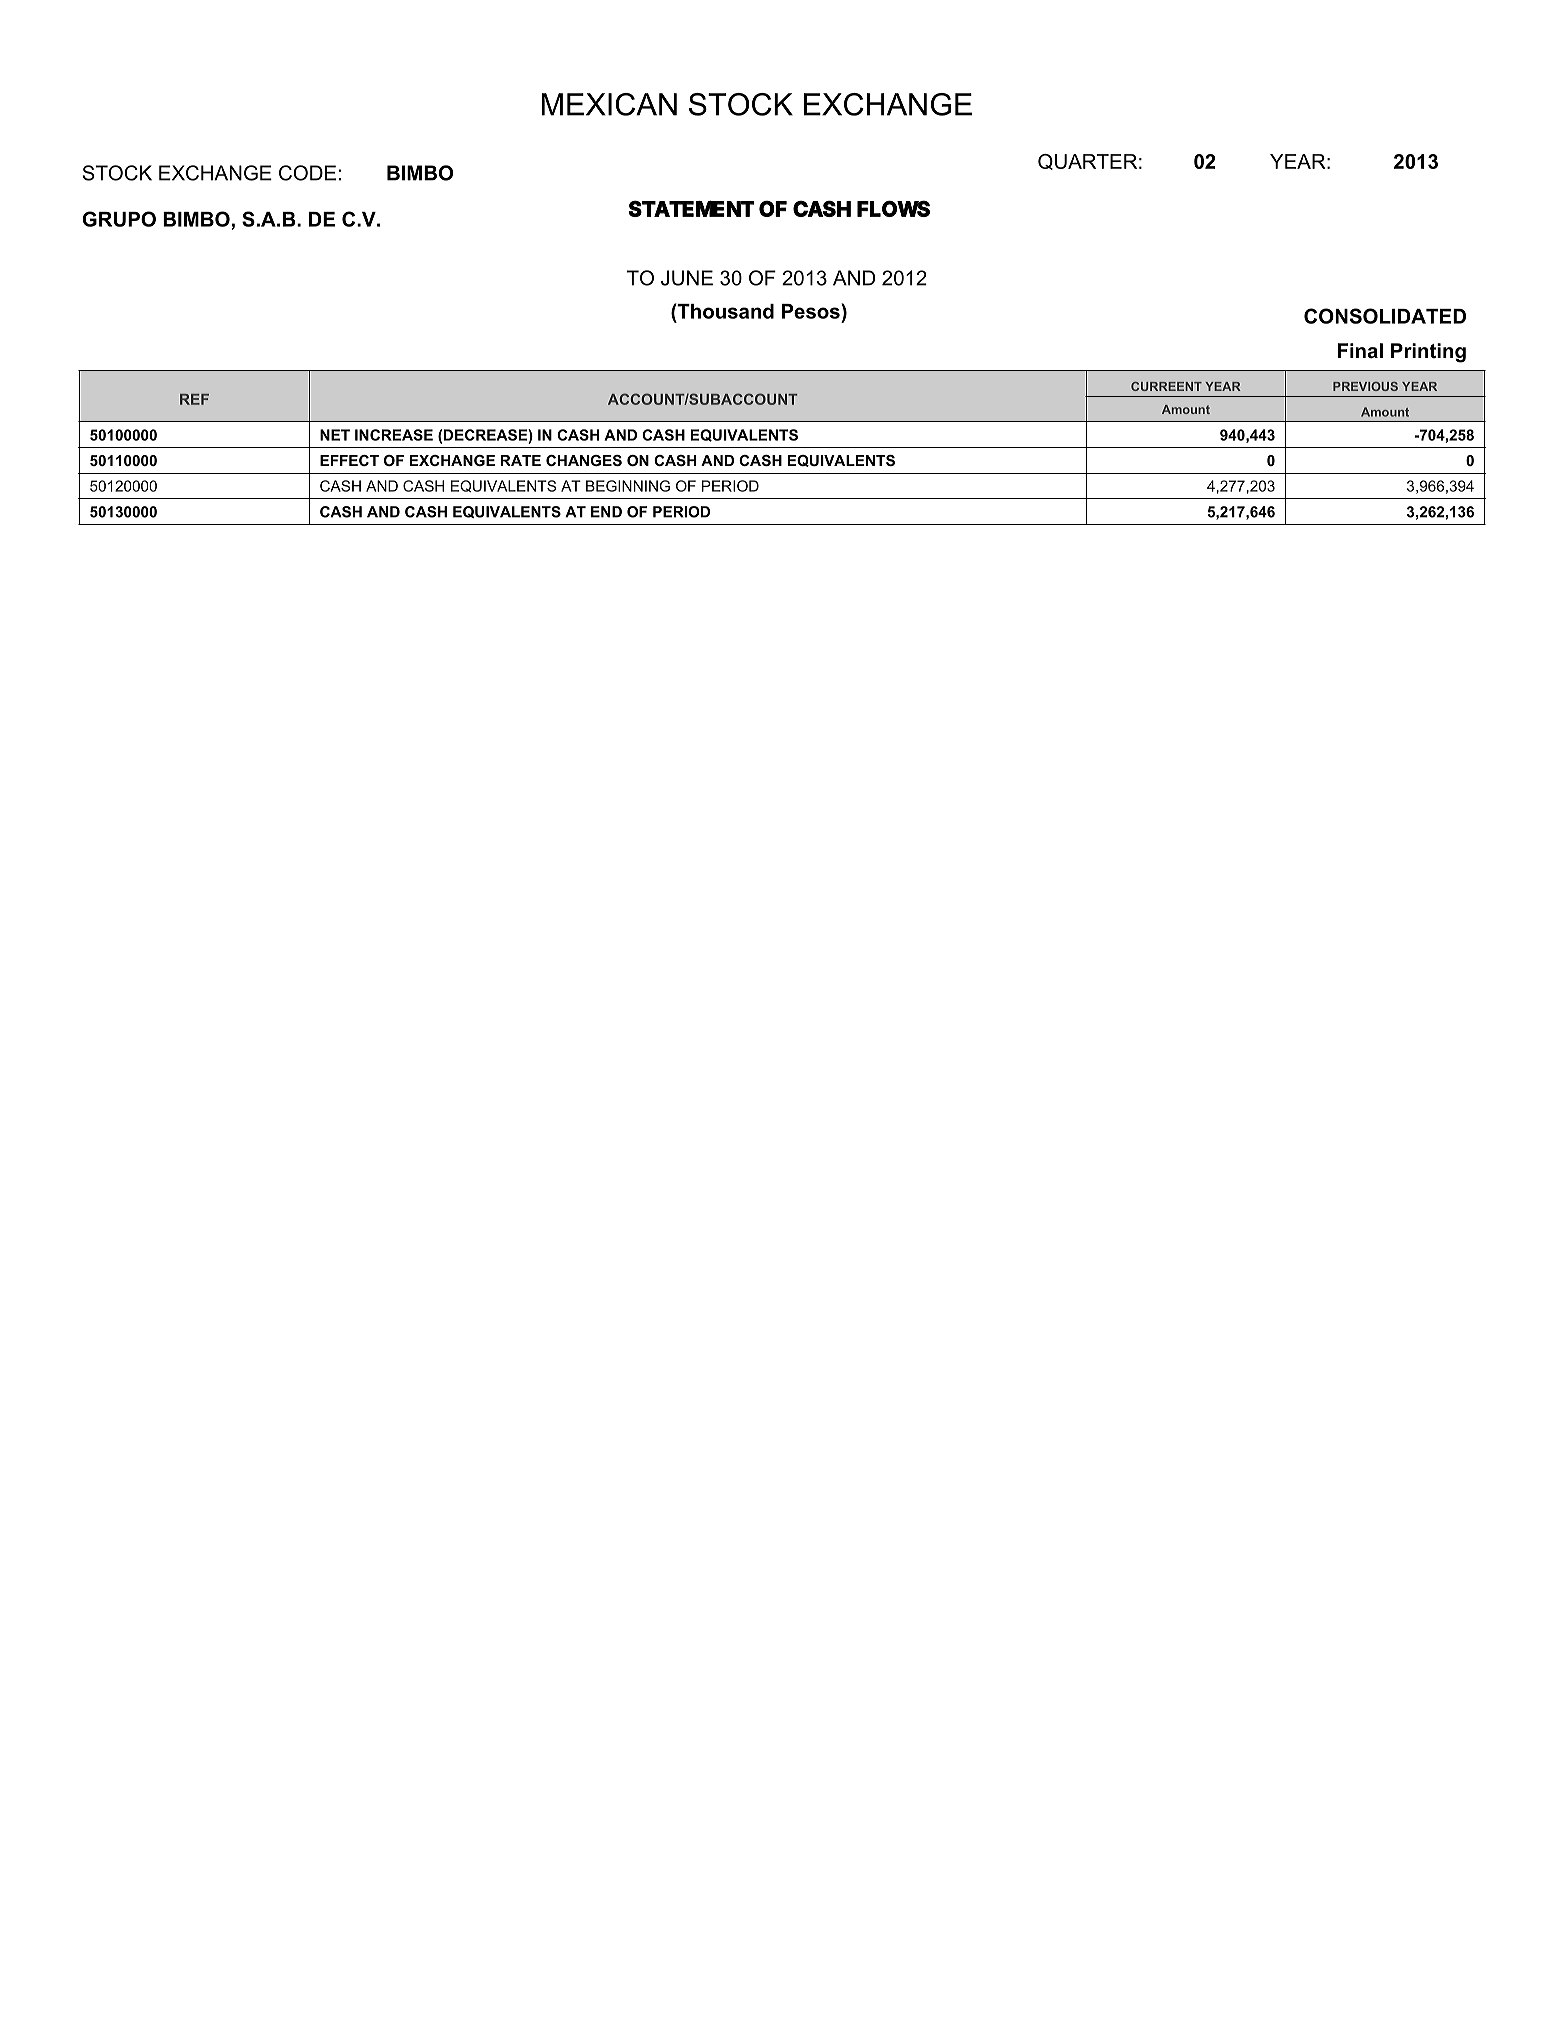  I want to click on BEGINNING, so click(628, 486).
